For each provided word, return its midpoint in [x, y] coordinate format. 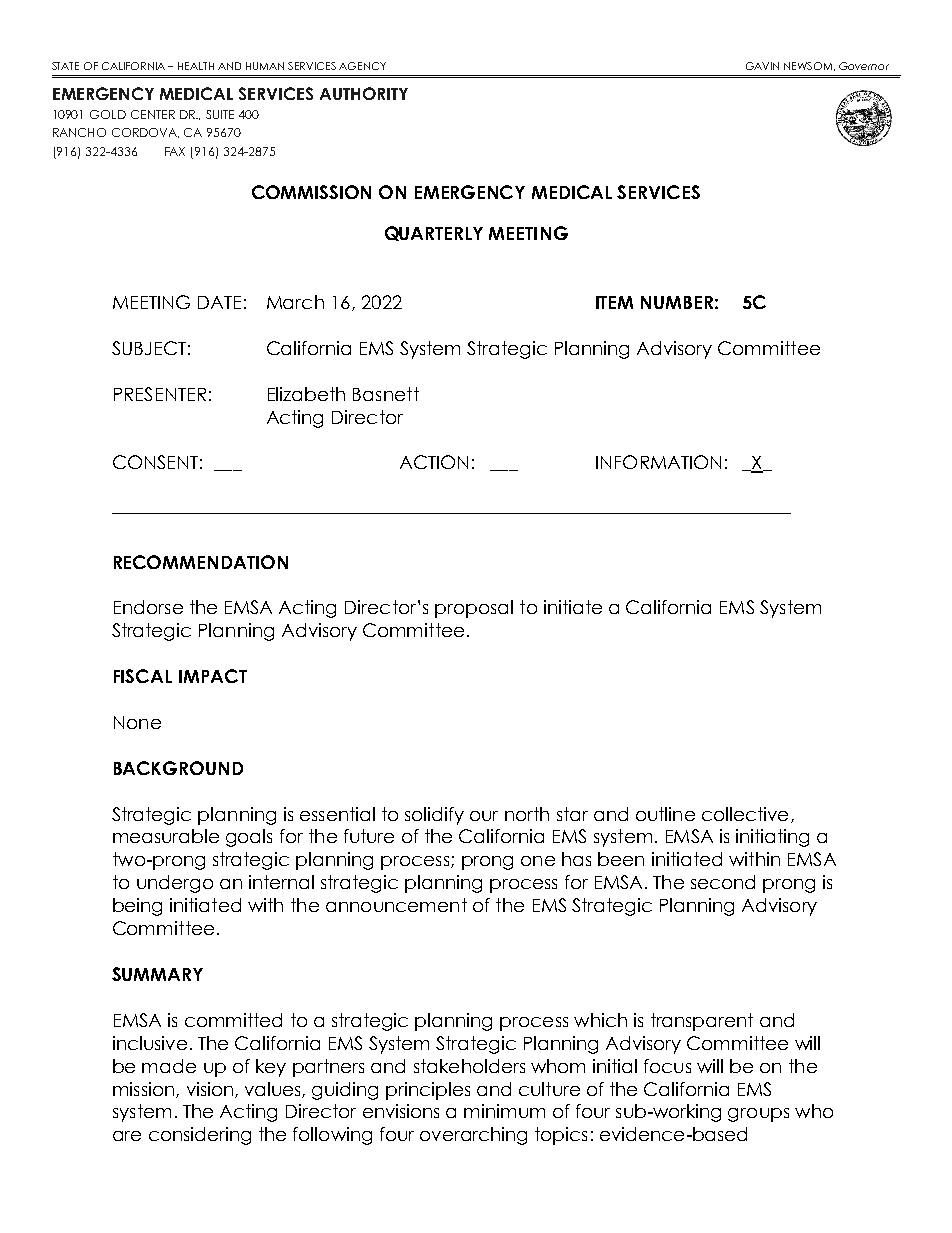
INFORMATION [658, 462]
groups [758, 1115]
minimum [504, 1111]
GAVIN [762, 66]
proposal [474, 609]
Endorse [148, 607]
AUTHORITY [364, 93]
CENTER [153, 114]
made [169, 1066]
